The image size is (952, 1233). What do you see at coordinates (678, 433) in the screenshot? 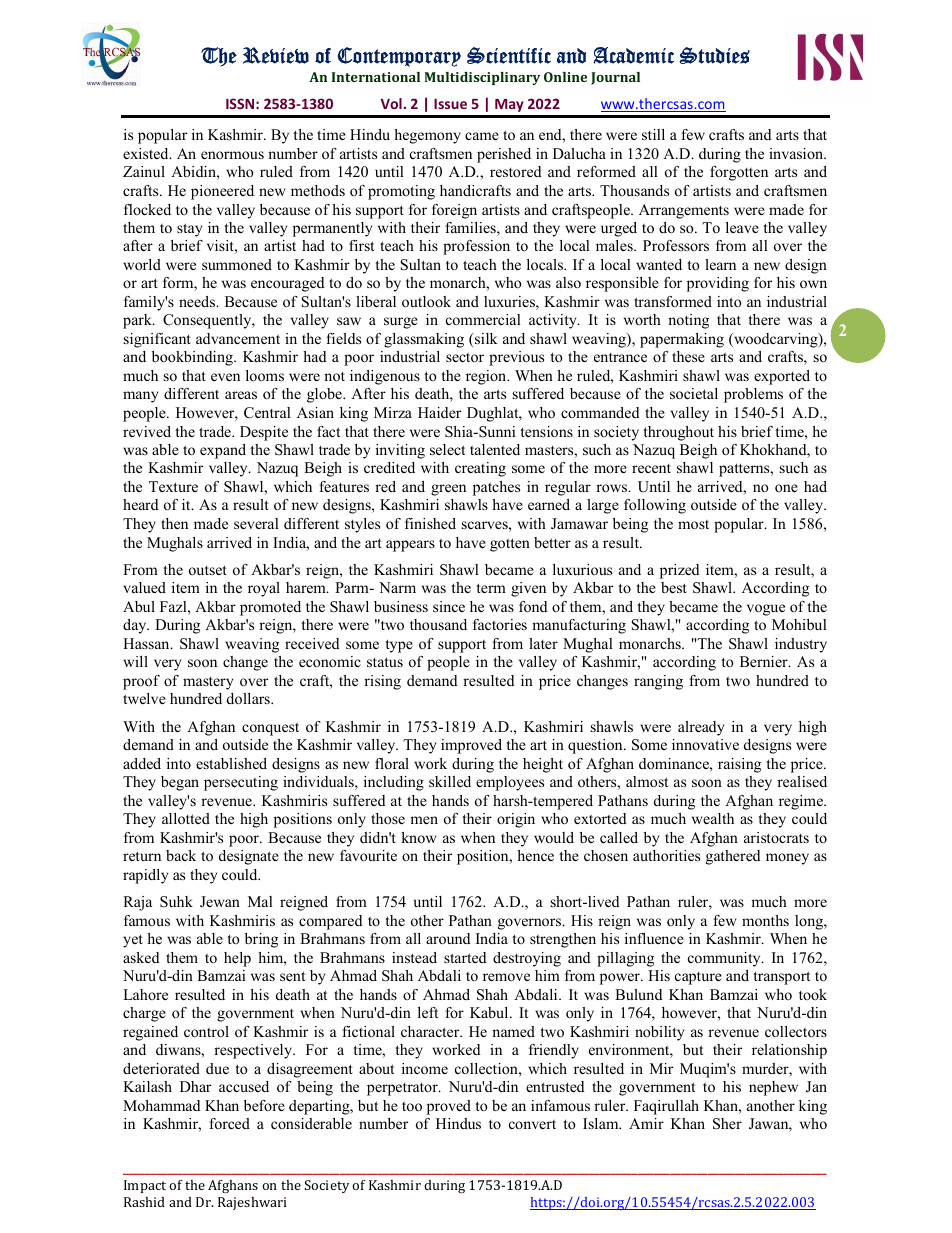
I see `throughout` at bounding box center [678, 433].
